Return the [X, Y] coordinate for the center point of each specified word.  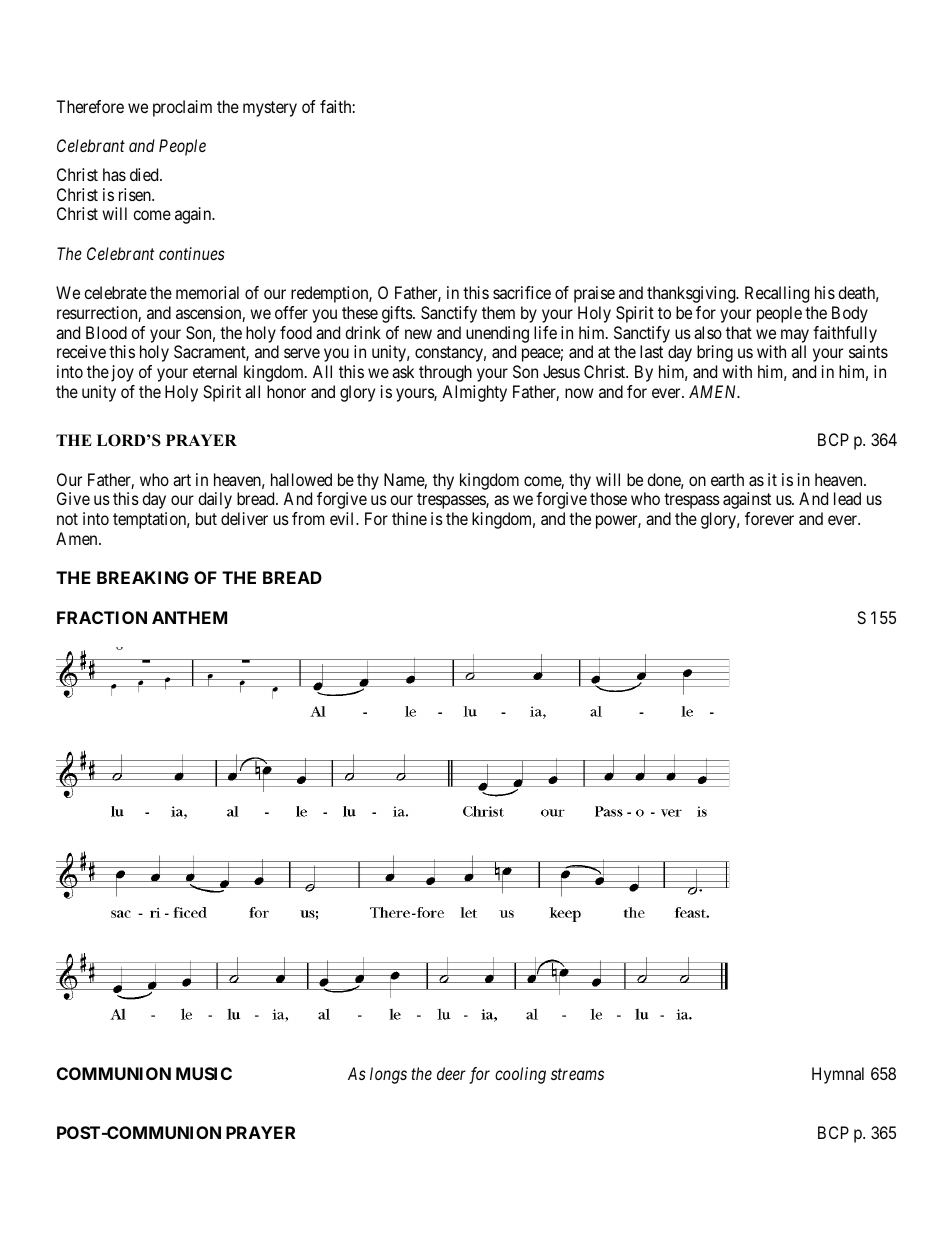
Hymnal [838, 1075]
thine [409, 518]
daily [215, 500]
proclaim [182, 108]
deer [451, 1073]
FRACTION [102, 617]
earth [727, 479]
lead [847, 498]
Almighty [474, 393]
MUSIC [204, 1073]
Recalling [777, 294]
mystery [270, 109]
